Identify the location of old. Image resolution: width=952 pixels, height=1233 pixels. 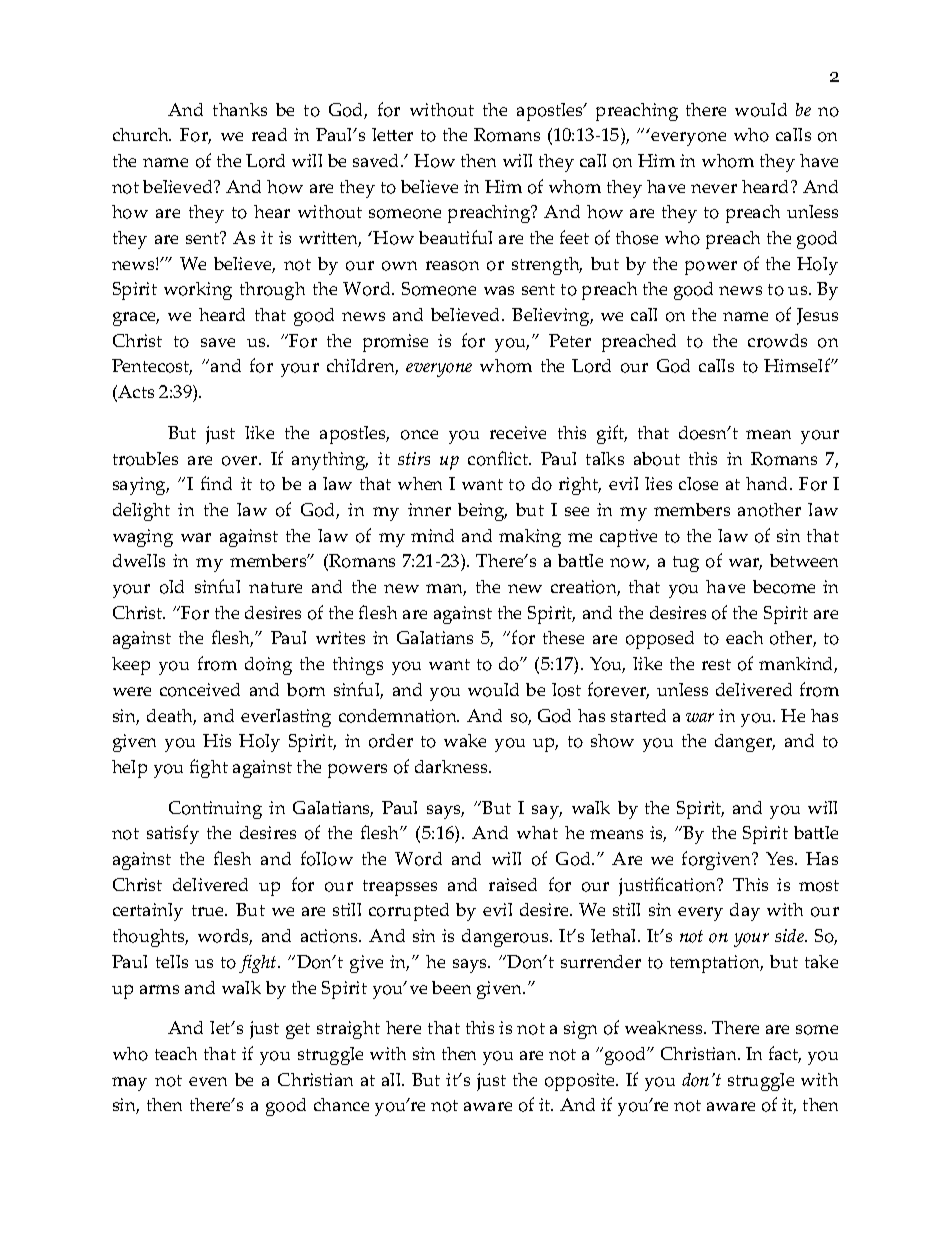
(172, 587).
